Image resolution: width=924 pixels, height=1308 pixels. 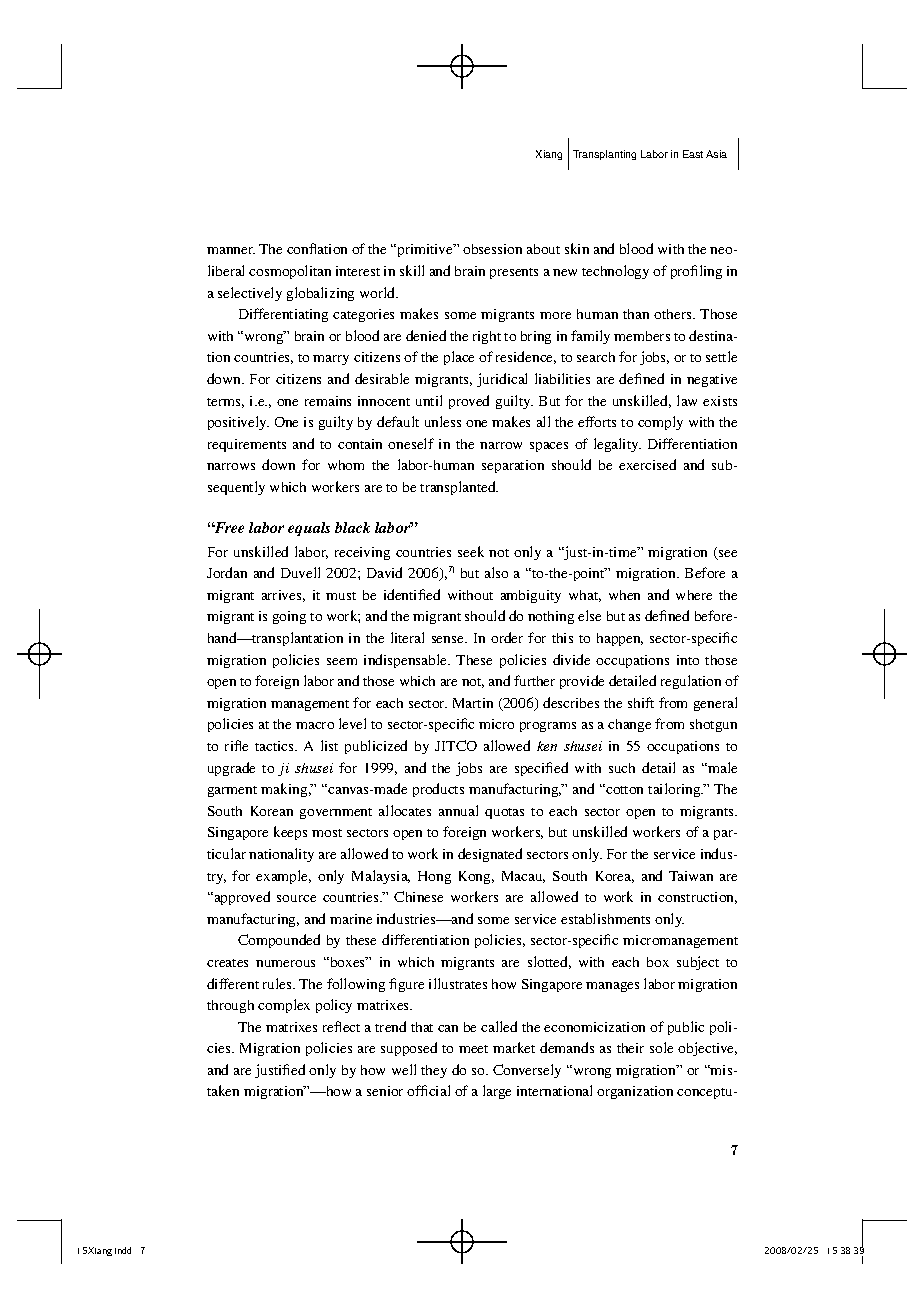 I want to click on going, so click(x=289, y=617).
